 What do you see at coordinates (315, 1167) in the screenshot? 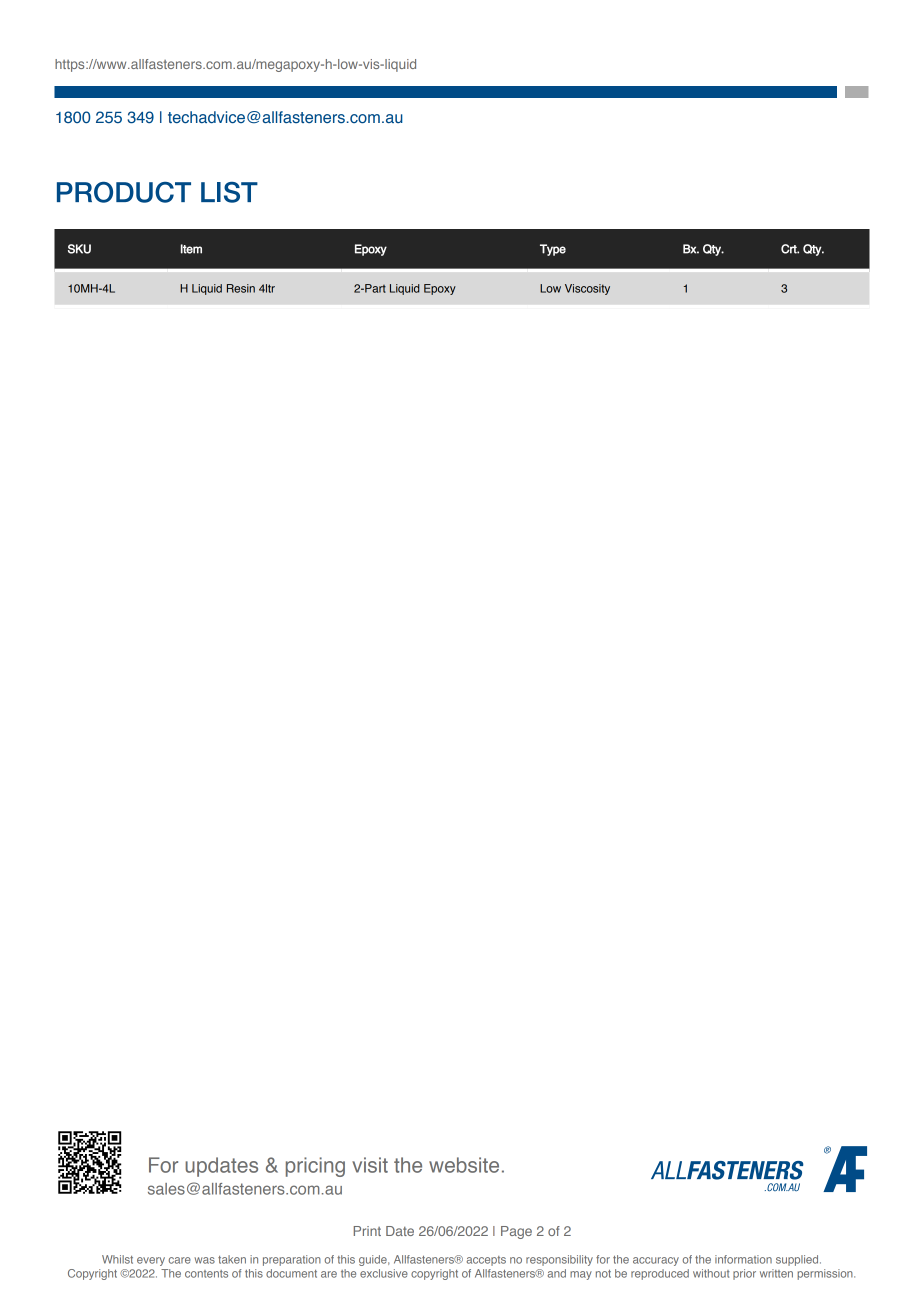
I see `pricing` at bounding box center [315, 1167].
